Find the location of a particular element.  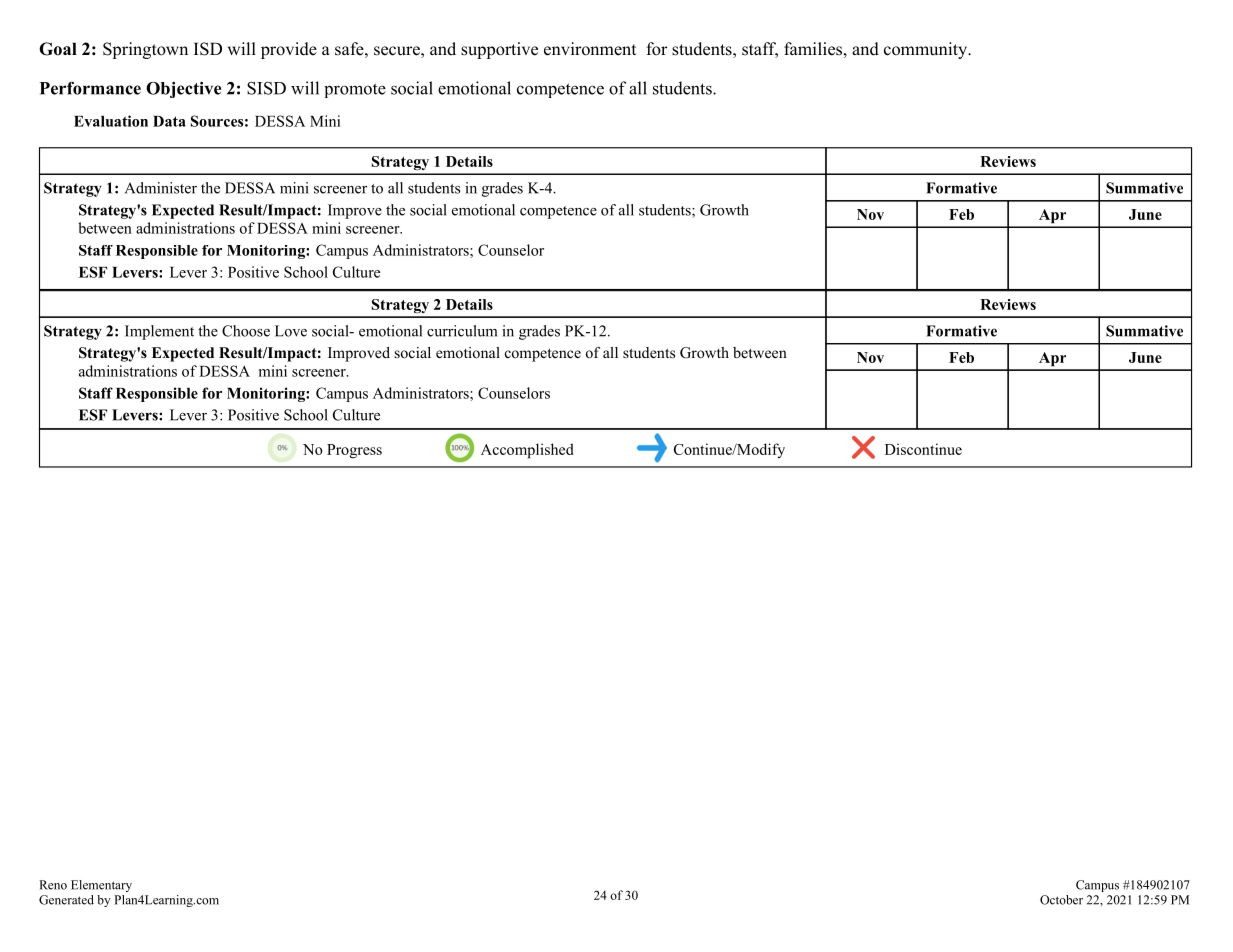

curriculum is located at coordinates (462, 331).
